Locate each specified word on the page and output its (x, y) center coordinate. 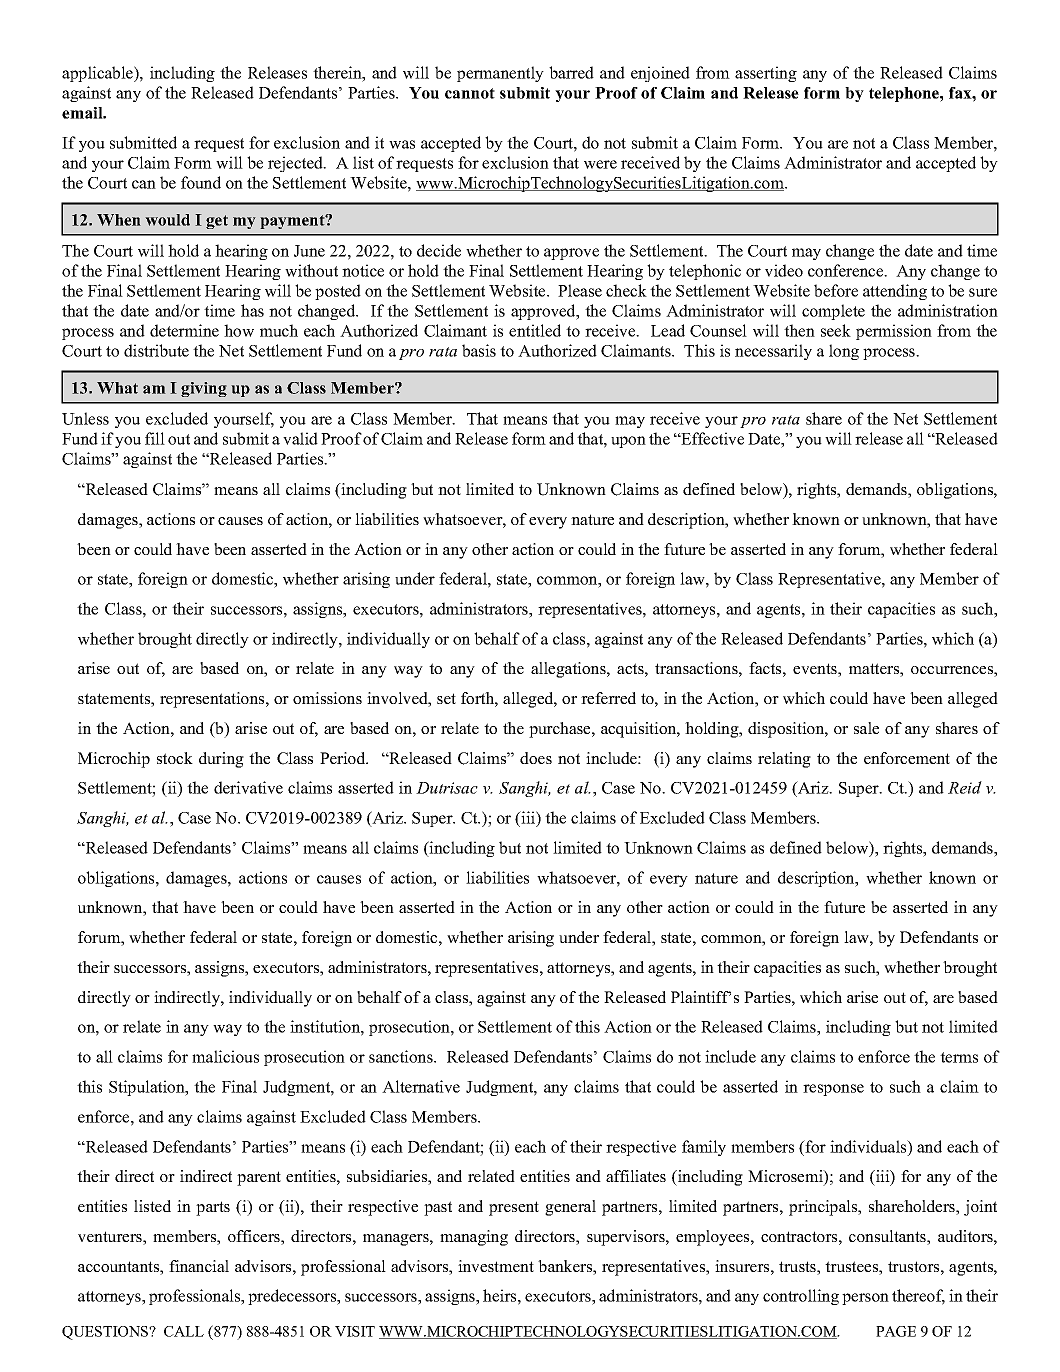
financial (199, 1266)
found (201, 182)
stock (175, 758)
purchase (561, 730)
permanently (500, 74)
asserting (766, 74)
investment (496, 1266)
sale (866, 728)
